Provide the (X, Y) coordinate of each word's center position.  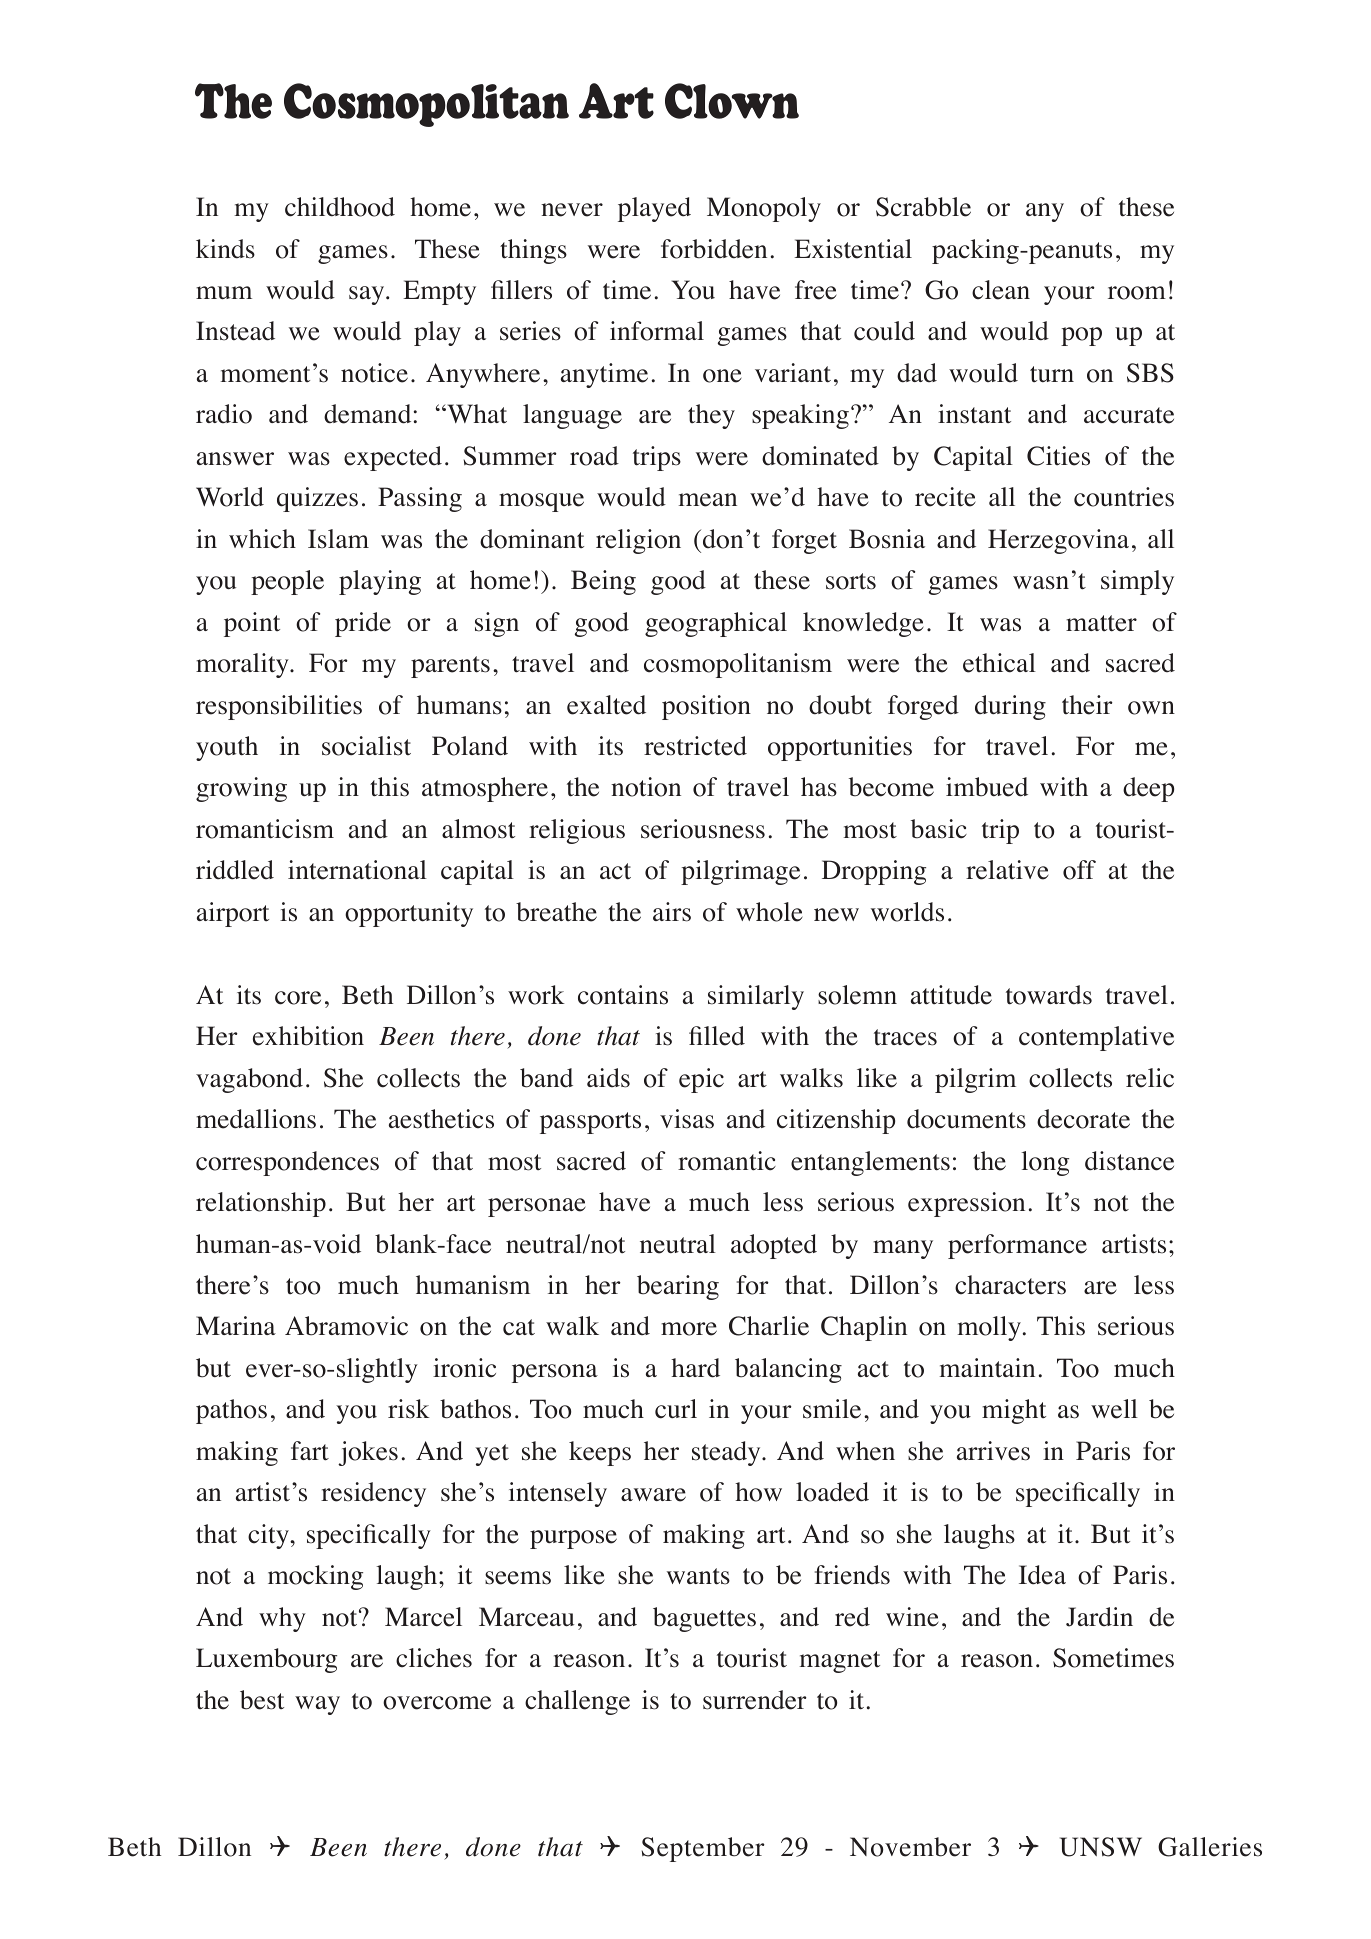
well (1114, 1409)
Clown (732, 101)
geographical (716, 624)
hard (695, 1368)
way (317, 1705)
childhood (340, 207)
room (1137, 293)
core (298, 998)
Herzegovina (1058, 541)
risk (409, 1409)
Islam (338, 539)
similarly (756, 997)
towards (1049, 995)
